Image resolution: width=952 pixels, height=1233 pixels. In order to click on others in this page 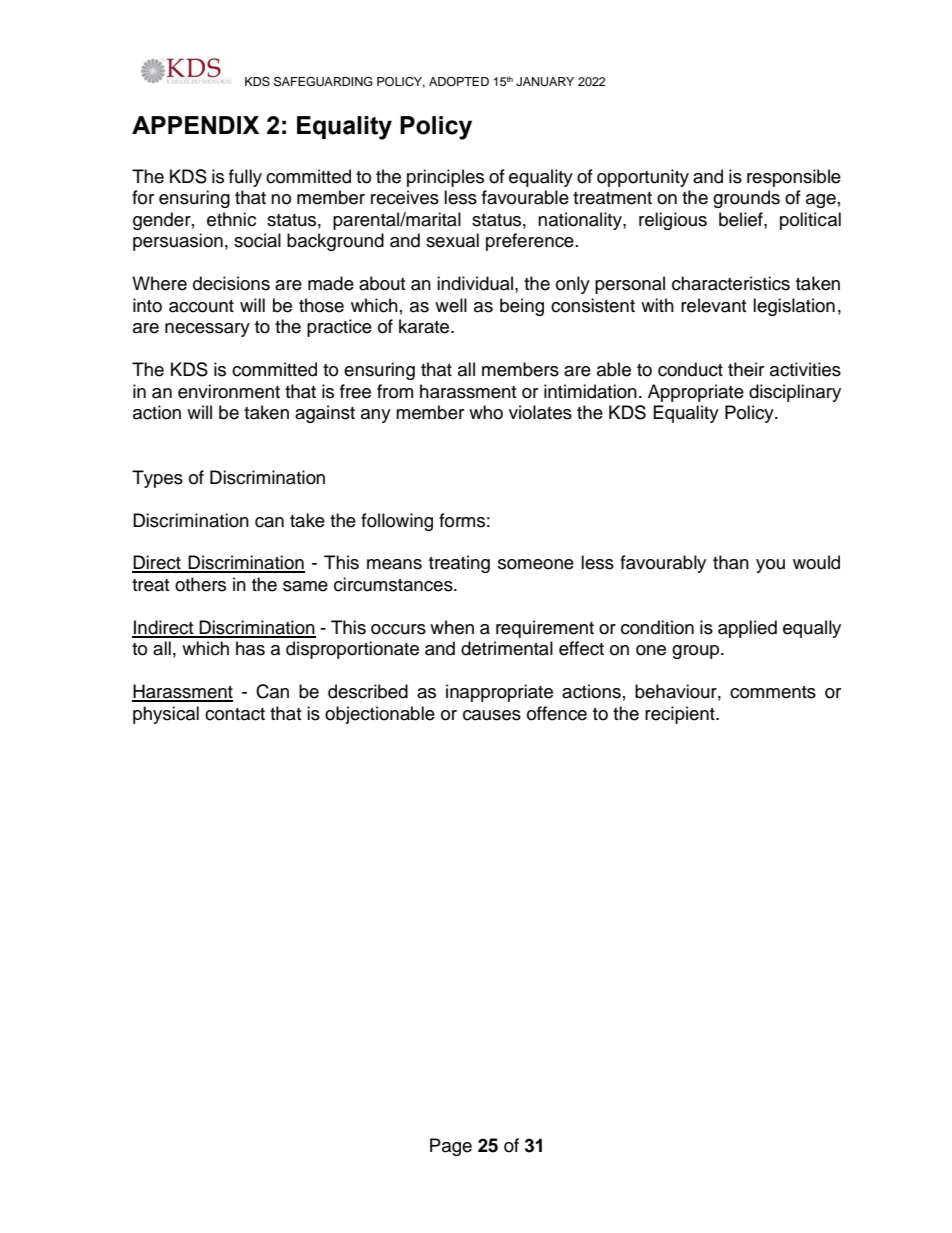, I will do `click(200, 584)`.
